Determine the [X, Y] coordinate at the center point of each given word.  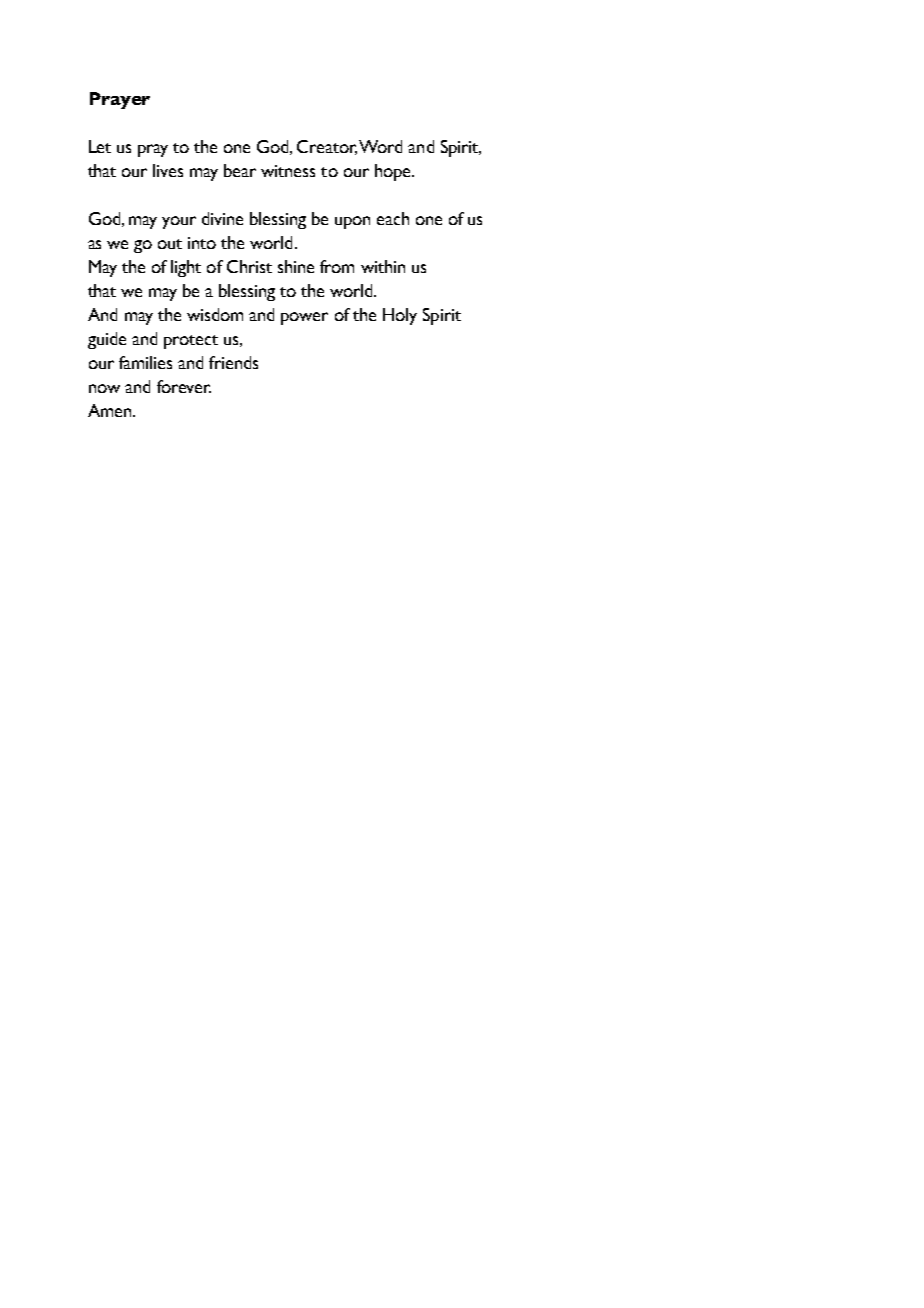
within [383, 266]
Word [380, 146]
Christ [249, 266]
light [186, 268]
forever [184, 386]
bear [240, 170]
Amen [111, 410]
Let [100, 146]
